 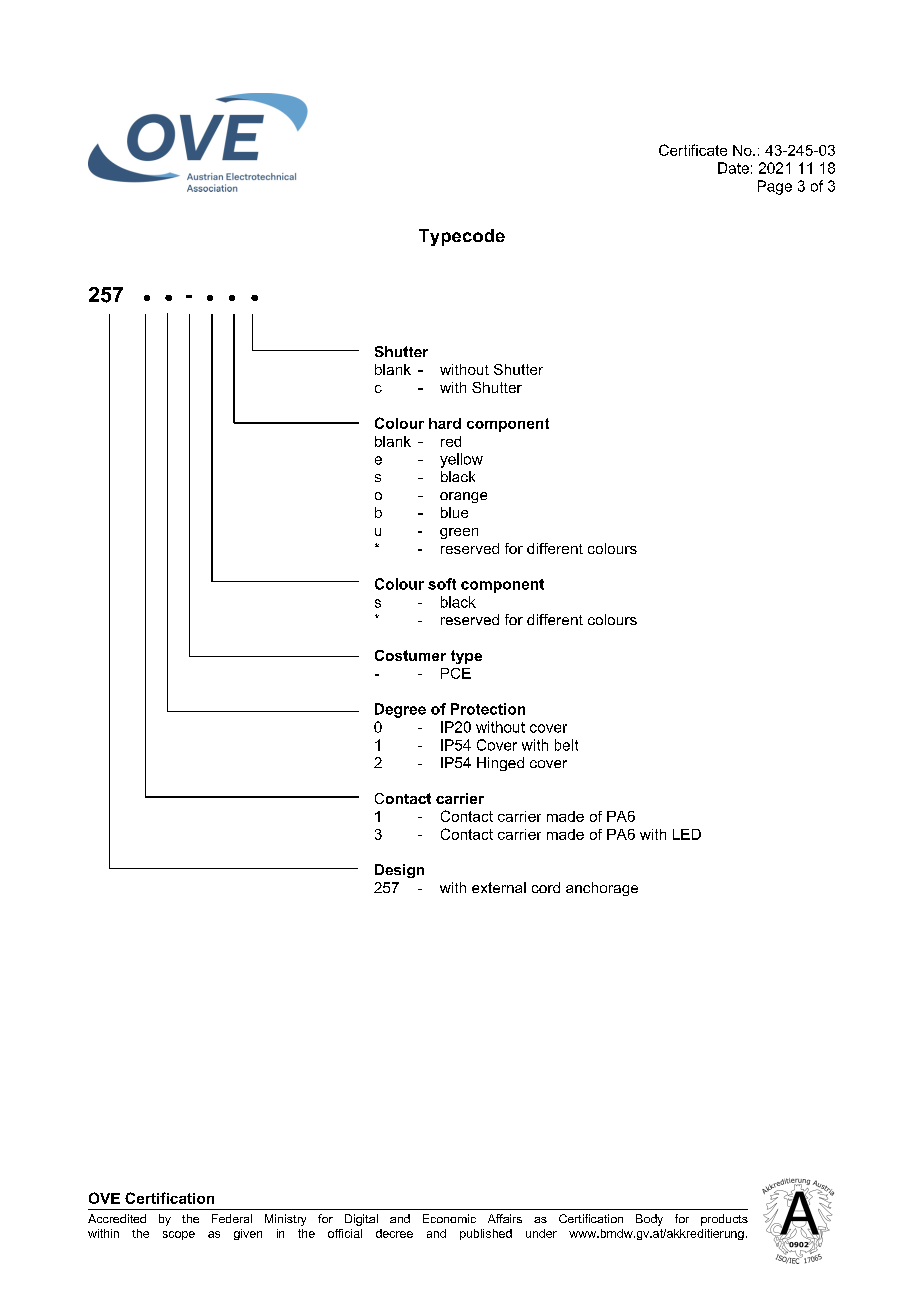 I want to click on Certificate, so click(x=693, y=150).
